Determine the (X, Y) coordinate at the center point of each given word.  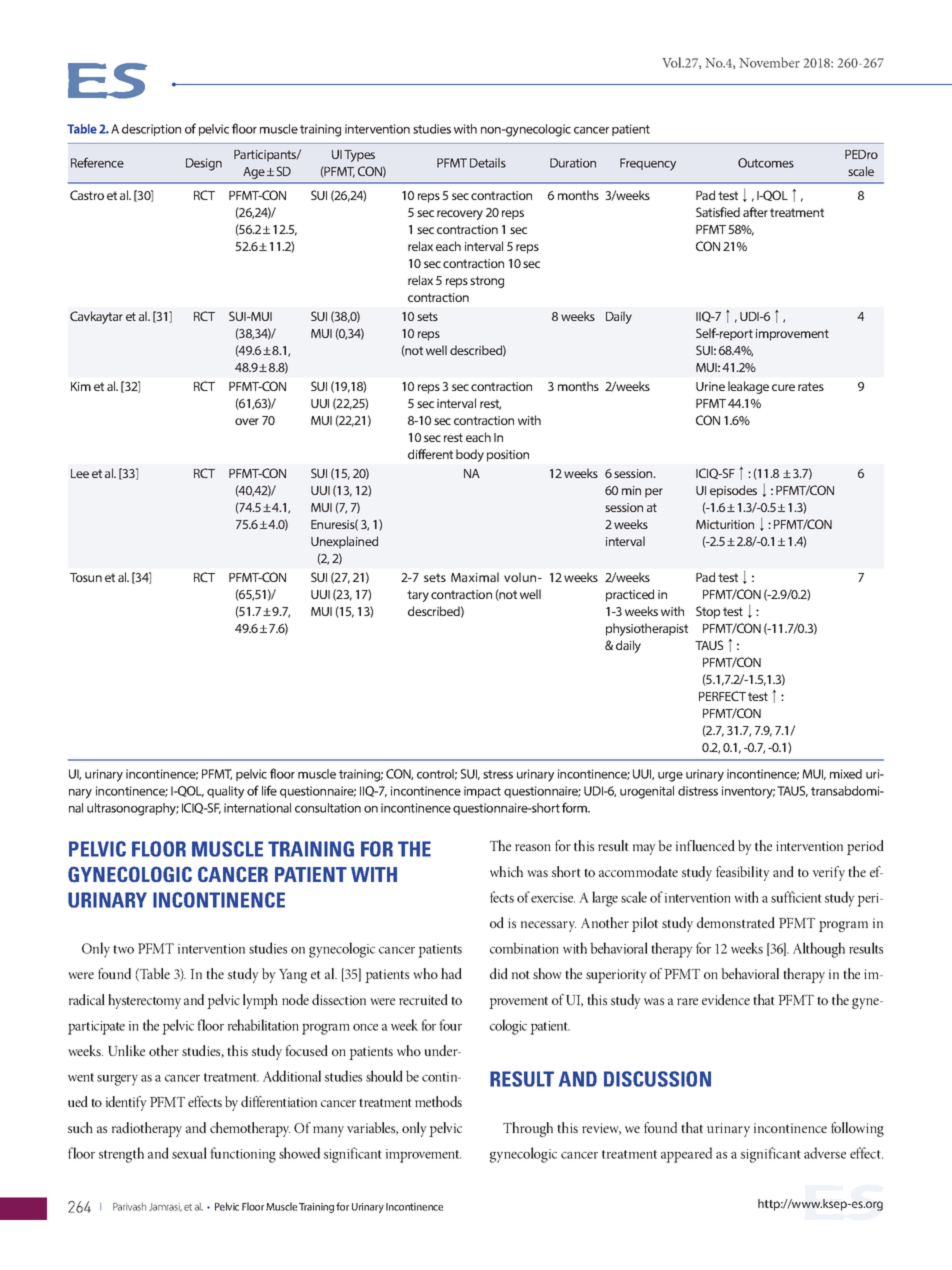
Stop (708, 612)
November (770, 62)
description (151, 130)
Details (488, 163)
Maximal (475, 577)
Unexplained (344, 542)
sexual (189, 1153)
